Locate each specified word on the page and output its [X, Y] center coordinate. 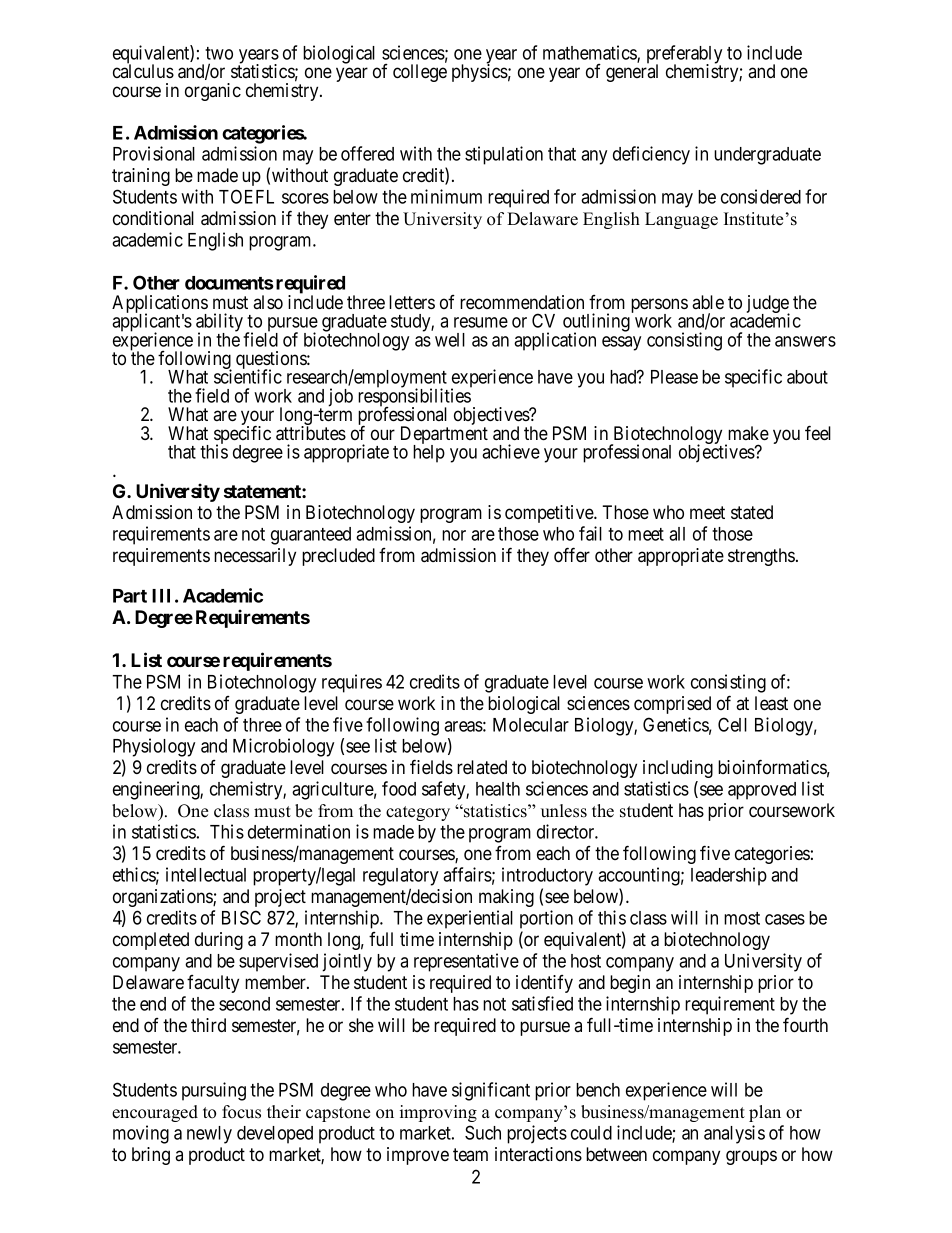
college [420, 73]
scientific [248, 376]
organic [213, 92]
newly [209, 1135]
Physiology [154, 749]
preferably [684, 55]
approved [762, 791]
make [748, 433]
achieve [511, 451]
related [482, 767]
